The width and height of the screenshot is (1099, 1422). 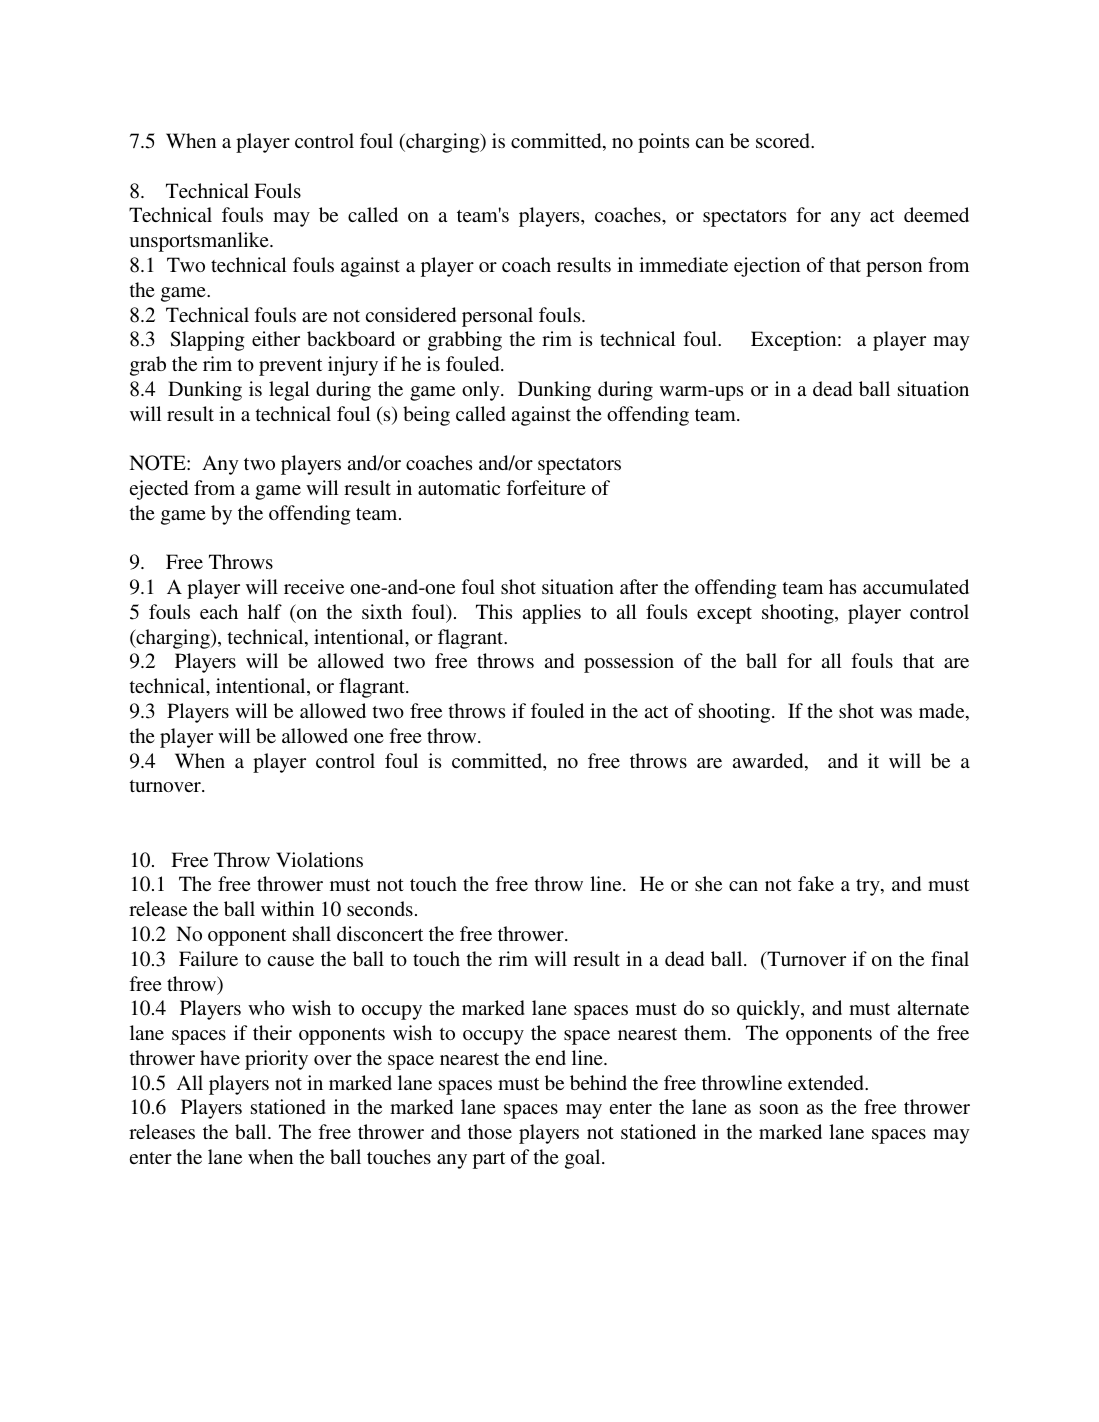 I want to click on half, so click(x=265, y=611).
